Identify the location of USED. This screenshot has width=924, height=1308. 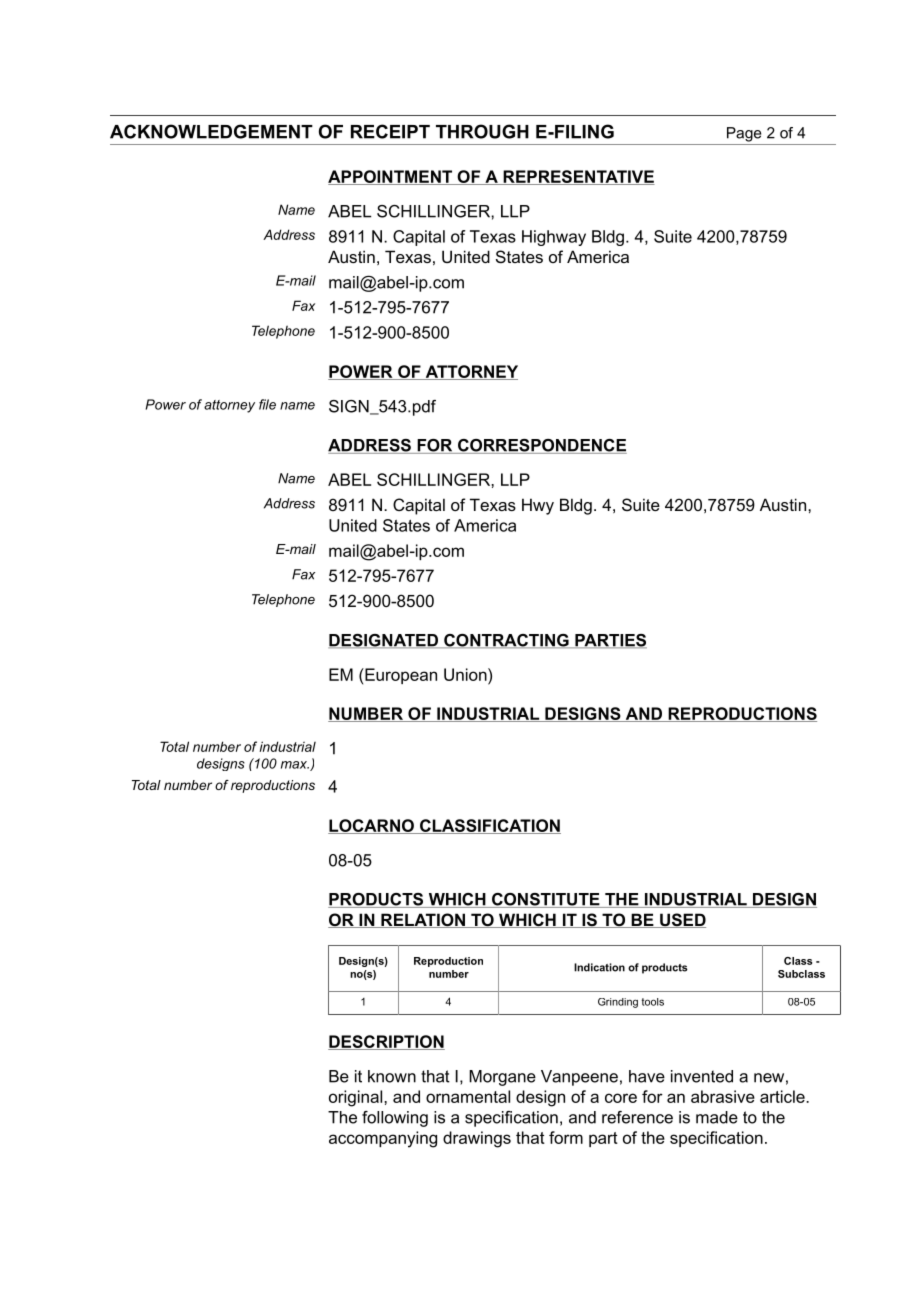
(682, 920).
